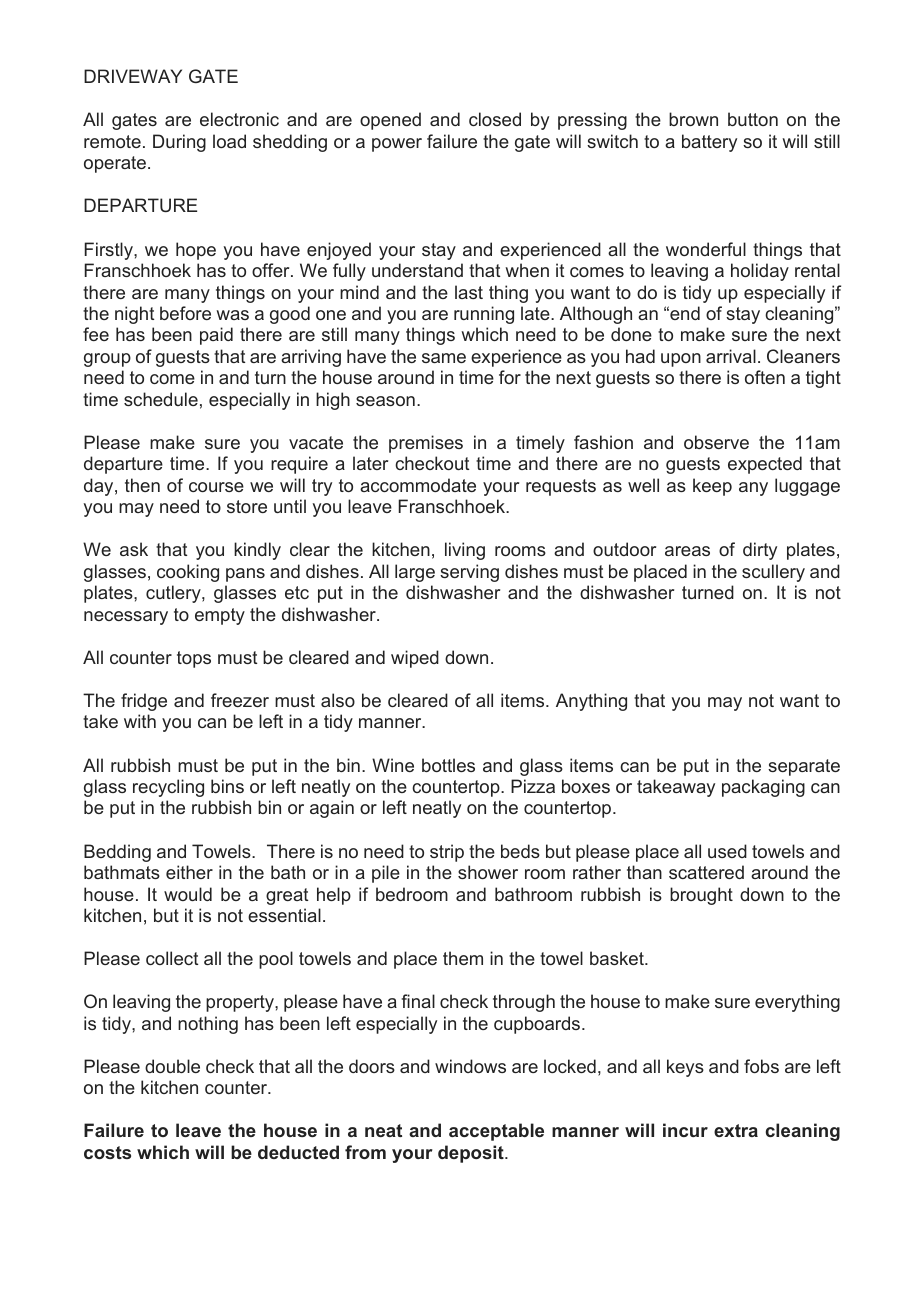 The height and width of the screenshot is (1308, 924). Describe the element at coordinates (736, 1130) in the screenshot. I see `extra` at that location.
